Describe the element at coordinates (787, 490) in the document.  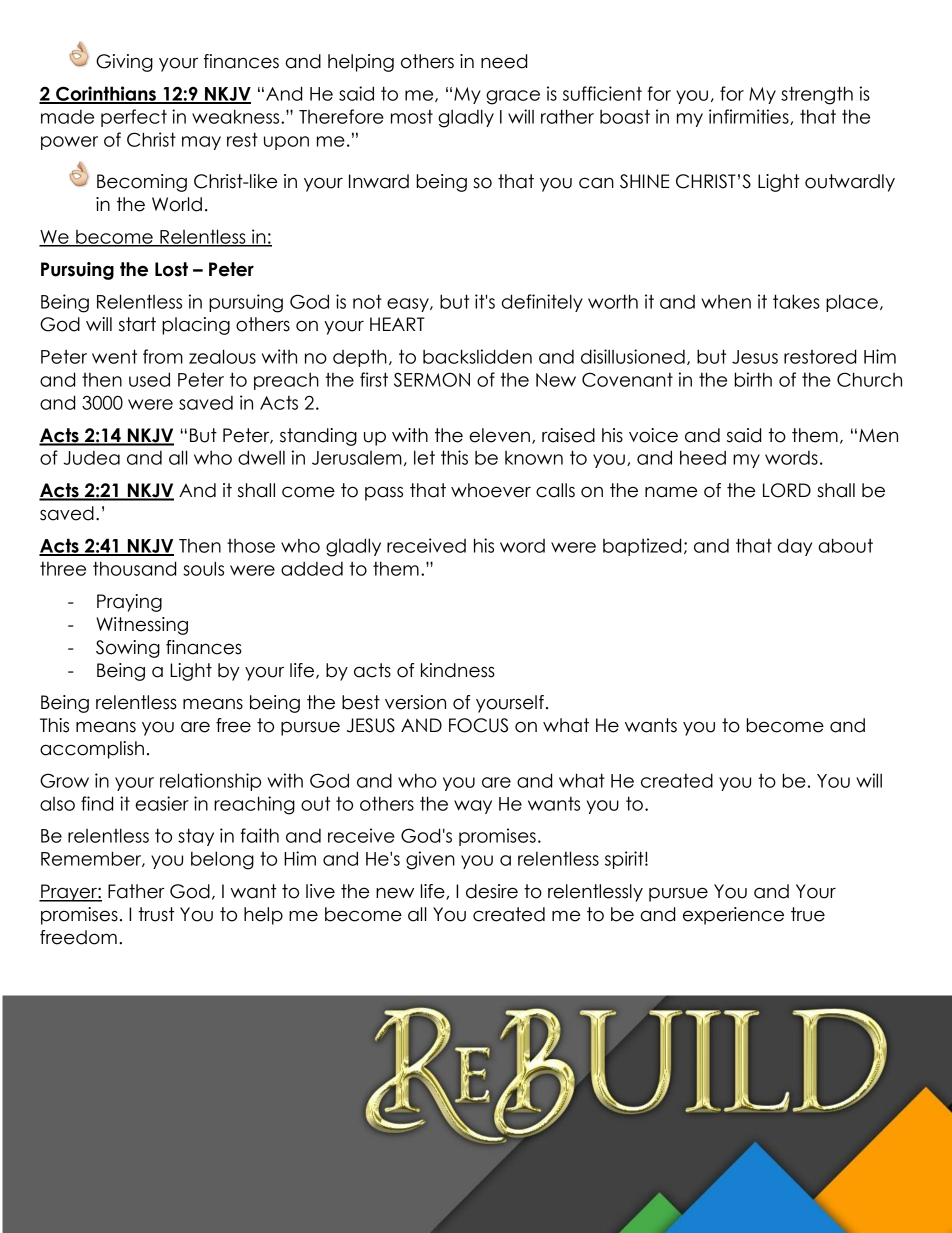
I see `LORD` at that location.
